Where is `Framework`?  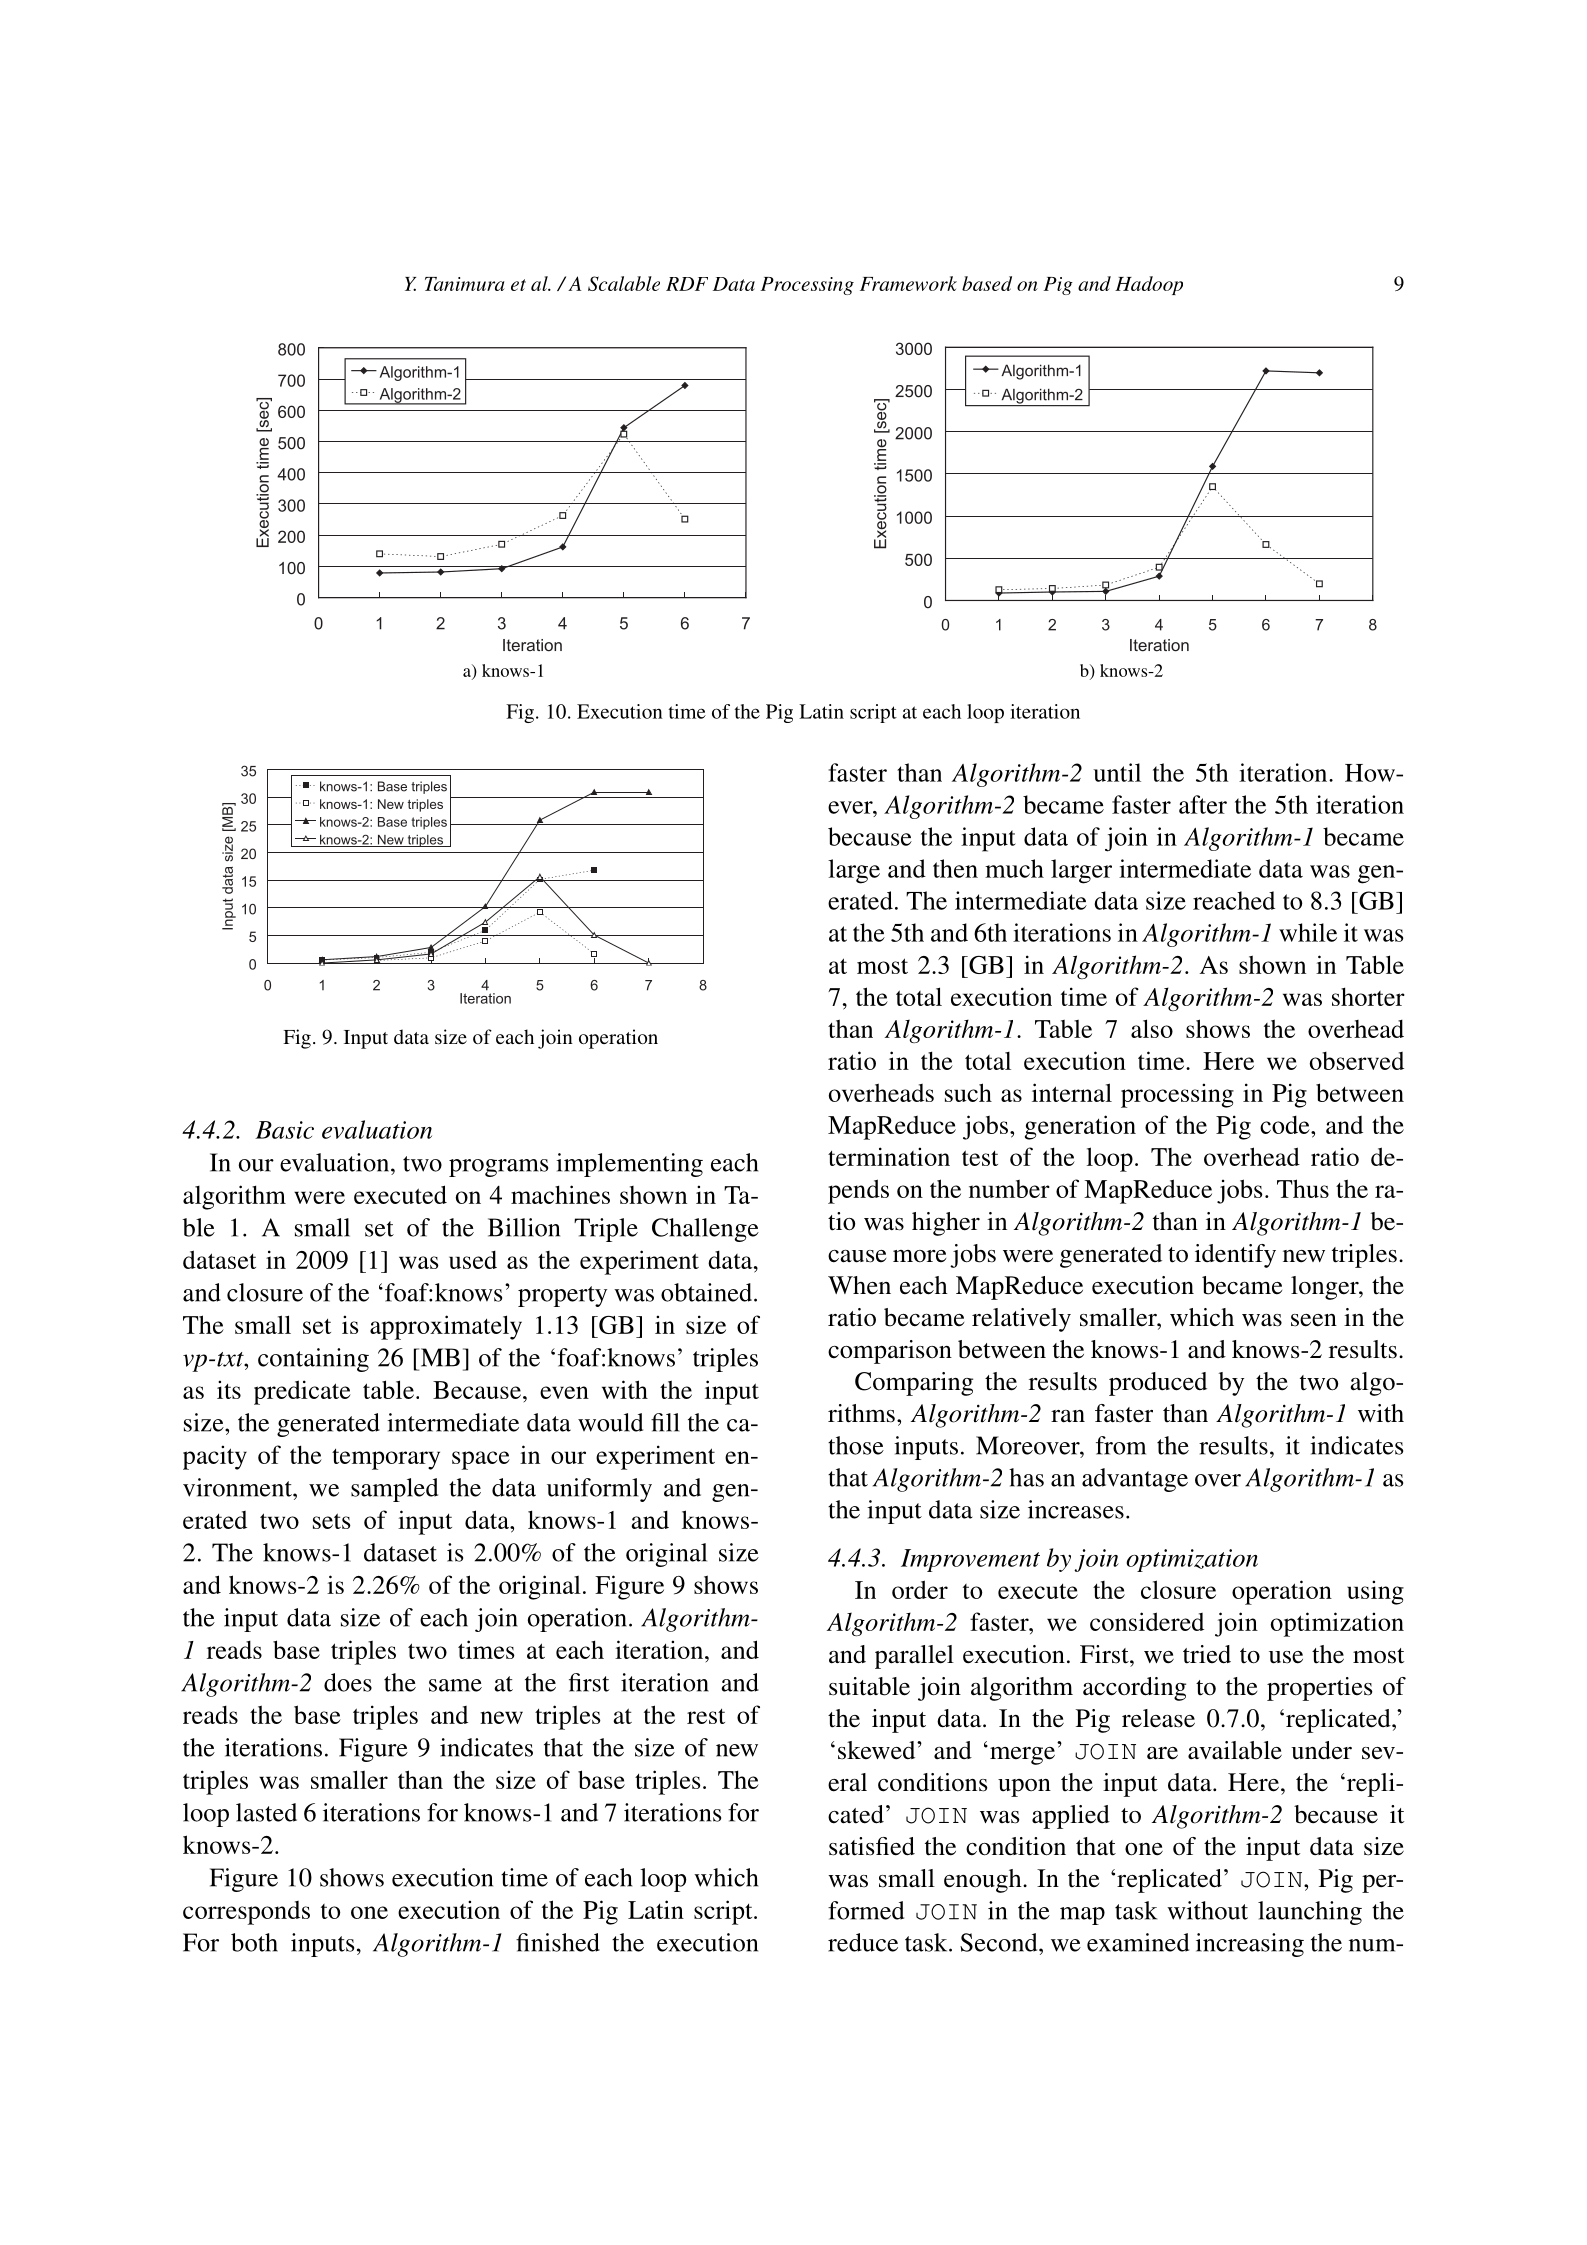
Framework is located at coordinates (908, 283).
